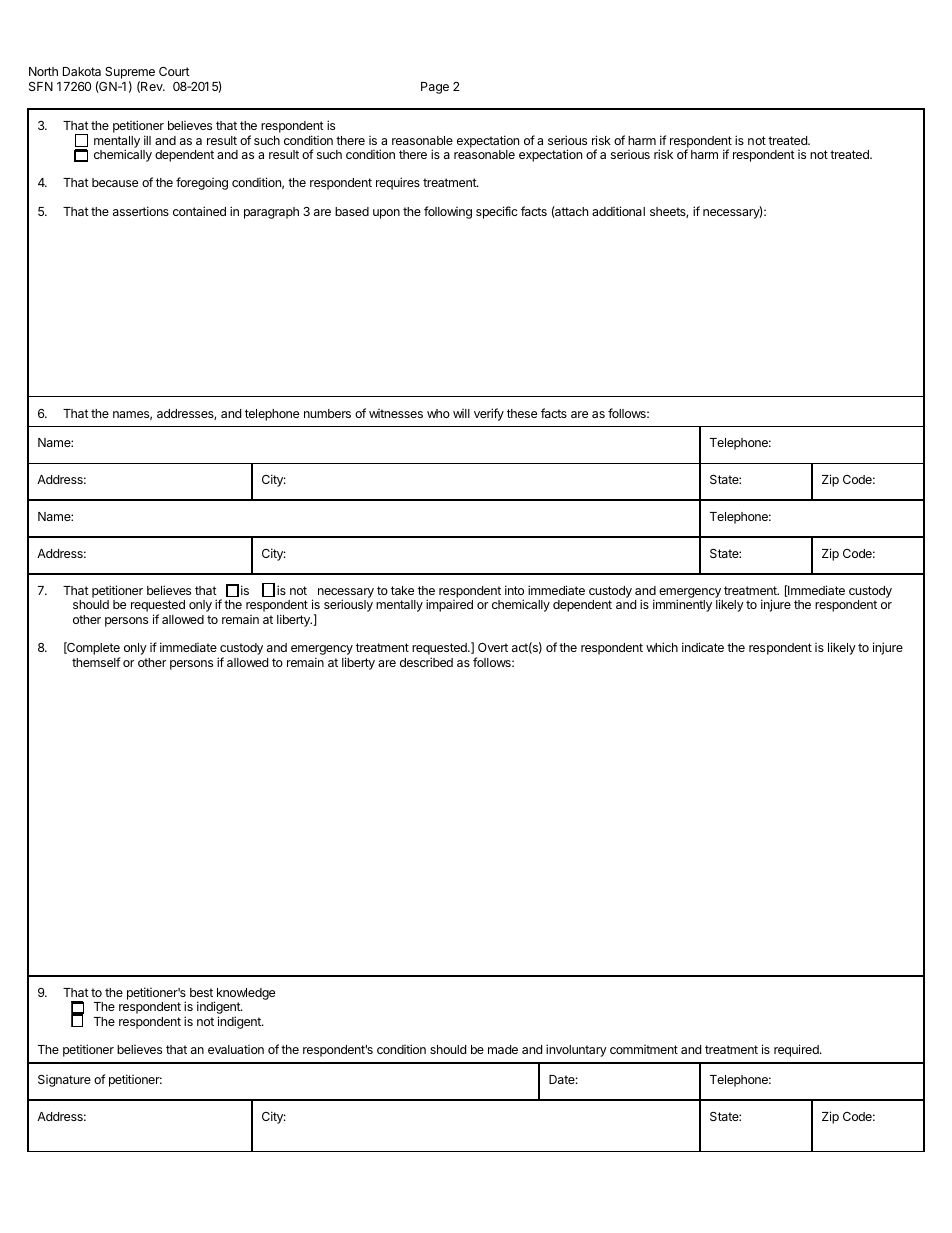 This screenshot has width=952, height=1233. What do you see at coordinates (426, 662) in the screenshot?
I see `described` at bounding box center [426, 662].
